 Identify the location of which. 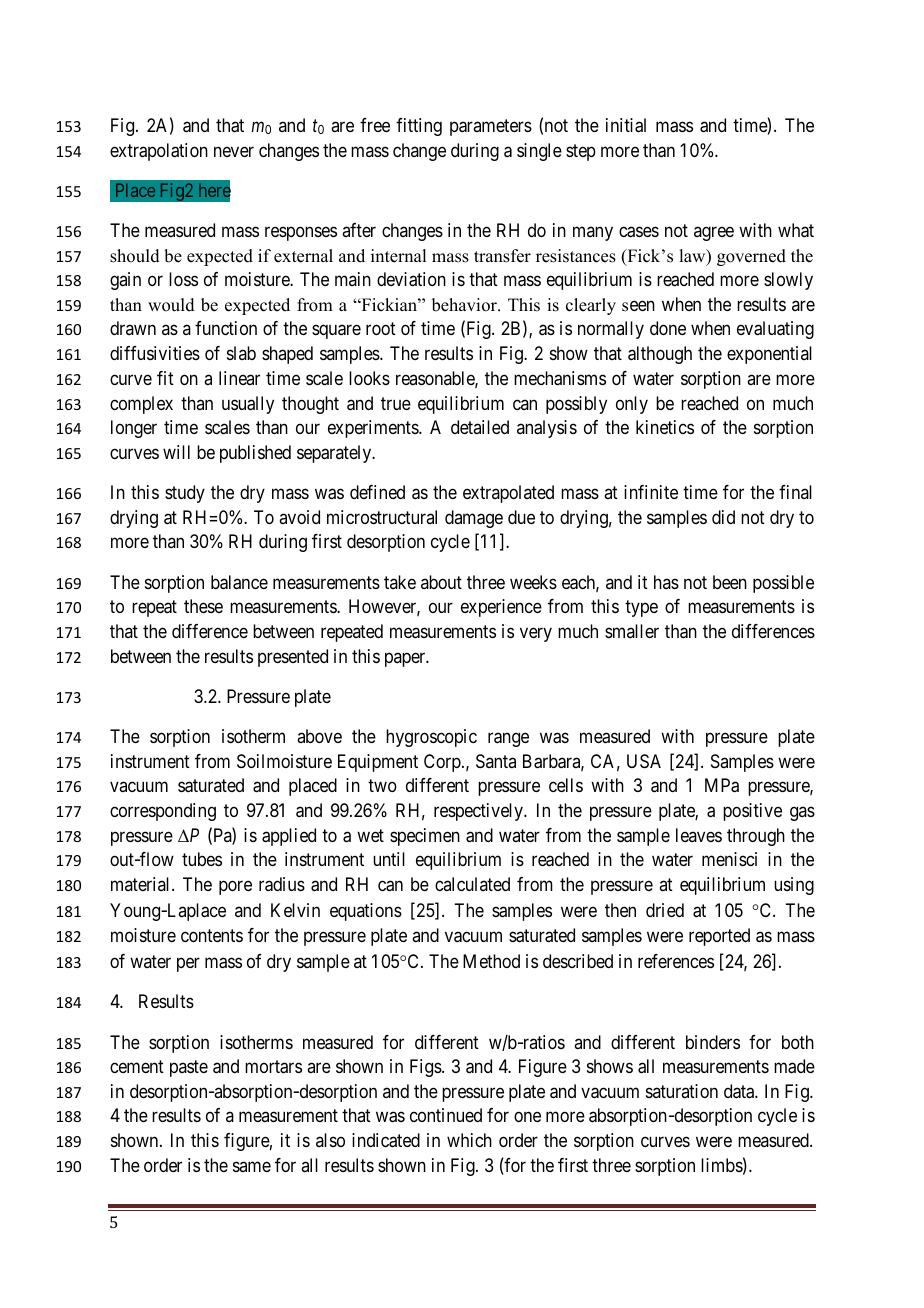
(469, 1140).
